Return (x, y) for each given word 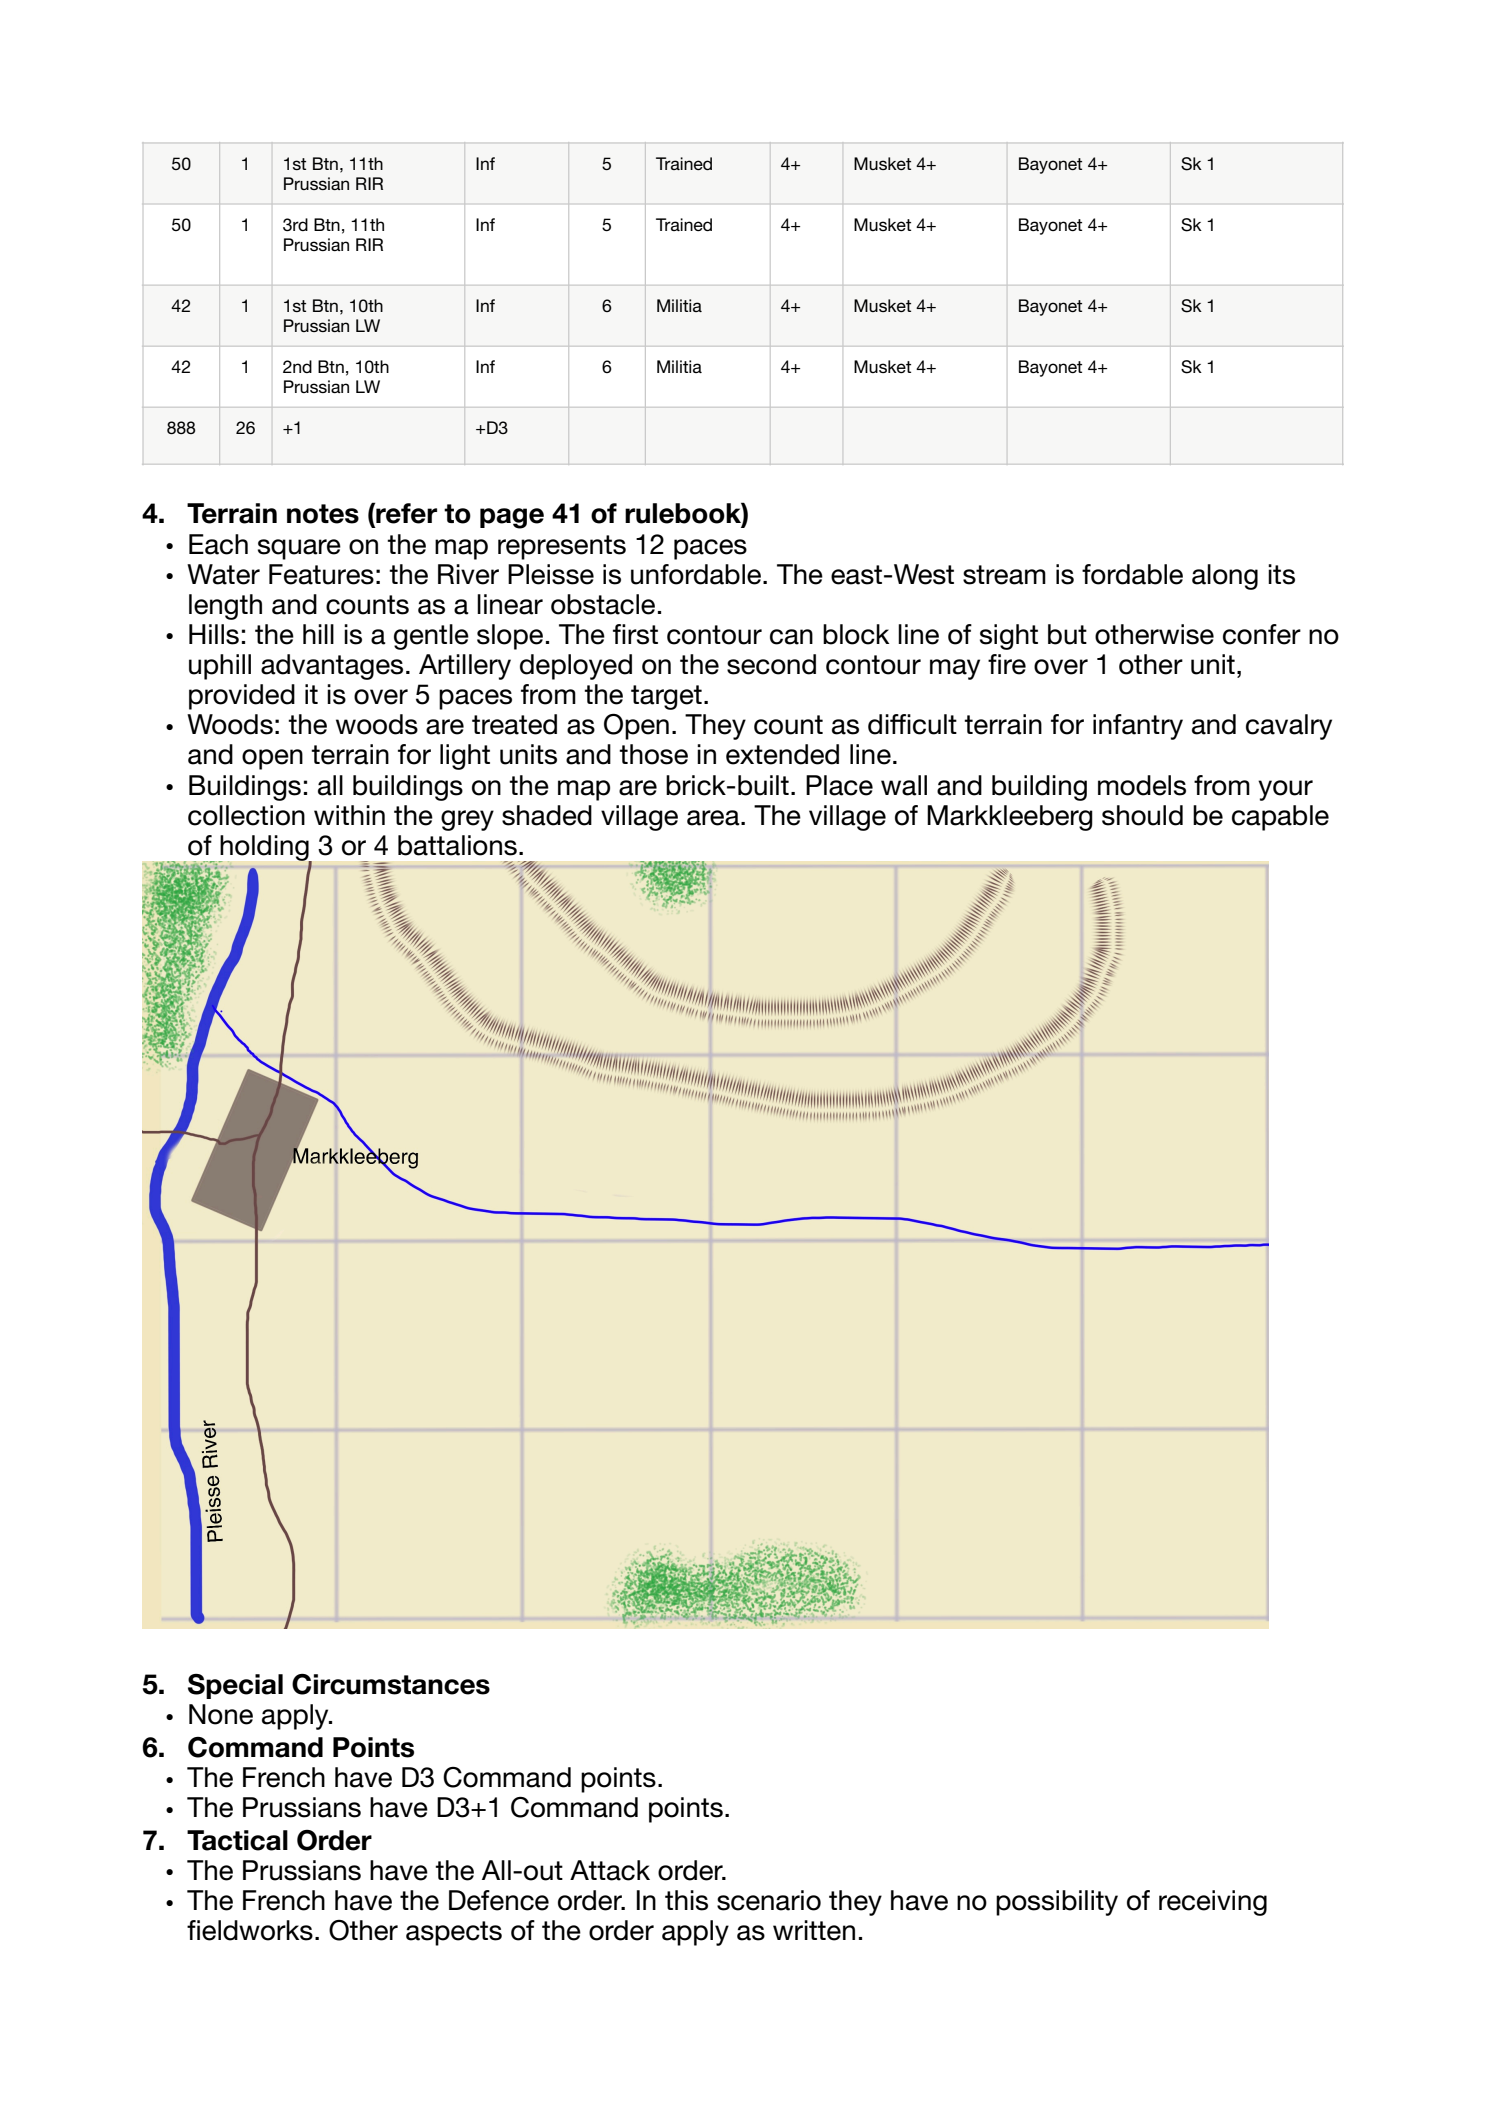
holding (265, 849)
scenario (769, 1900)
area (714, 818)
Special (235, 1686)
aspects (454, 1933)
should (1142, 815)
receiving (1213, 1903)
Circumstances (391, 1684)
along (1225, 577)
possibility (1057, 1903)
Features (321, 574)
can (791, 637)
